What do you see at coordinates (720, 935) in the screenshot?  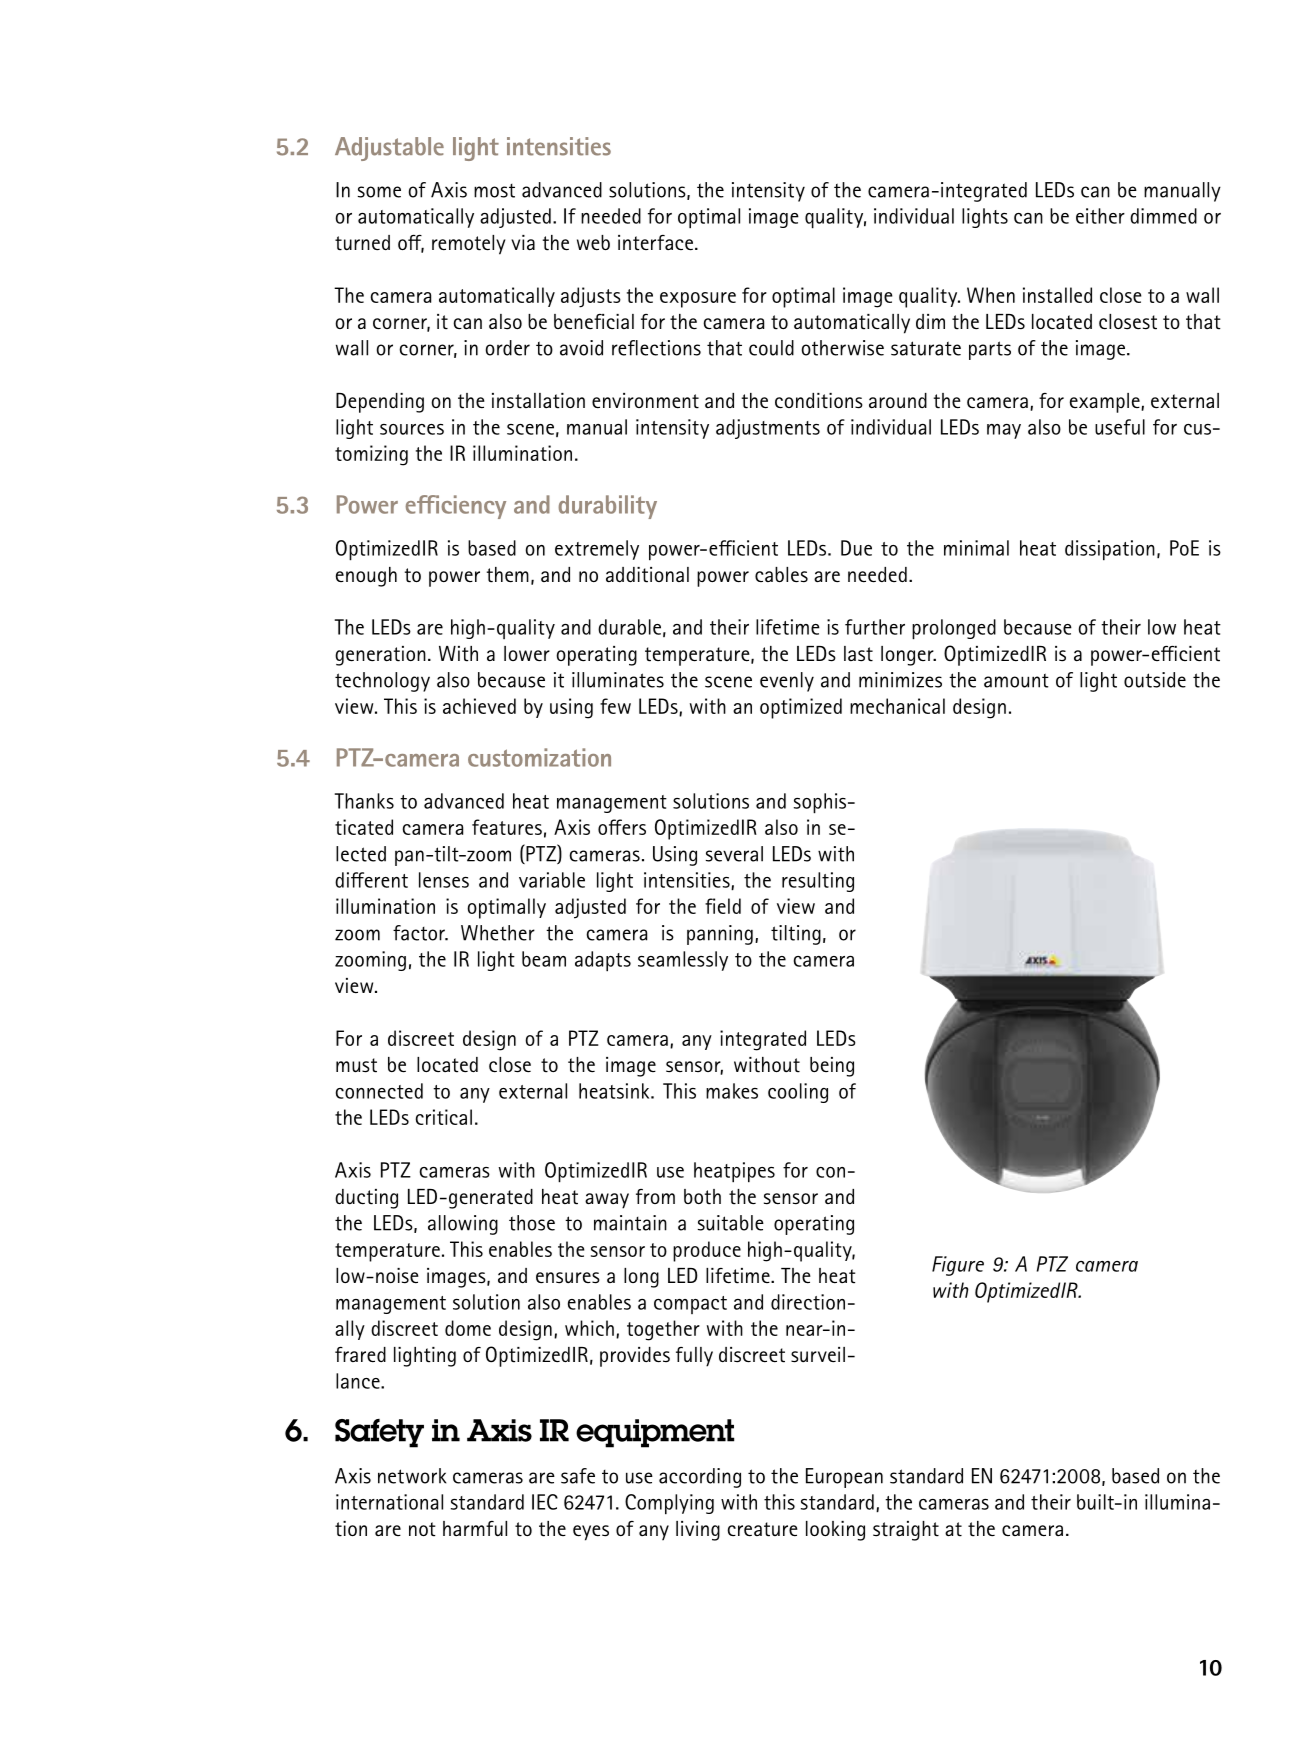 I see `panning` at bounding box center [720, 935].
